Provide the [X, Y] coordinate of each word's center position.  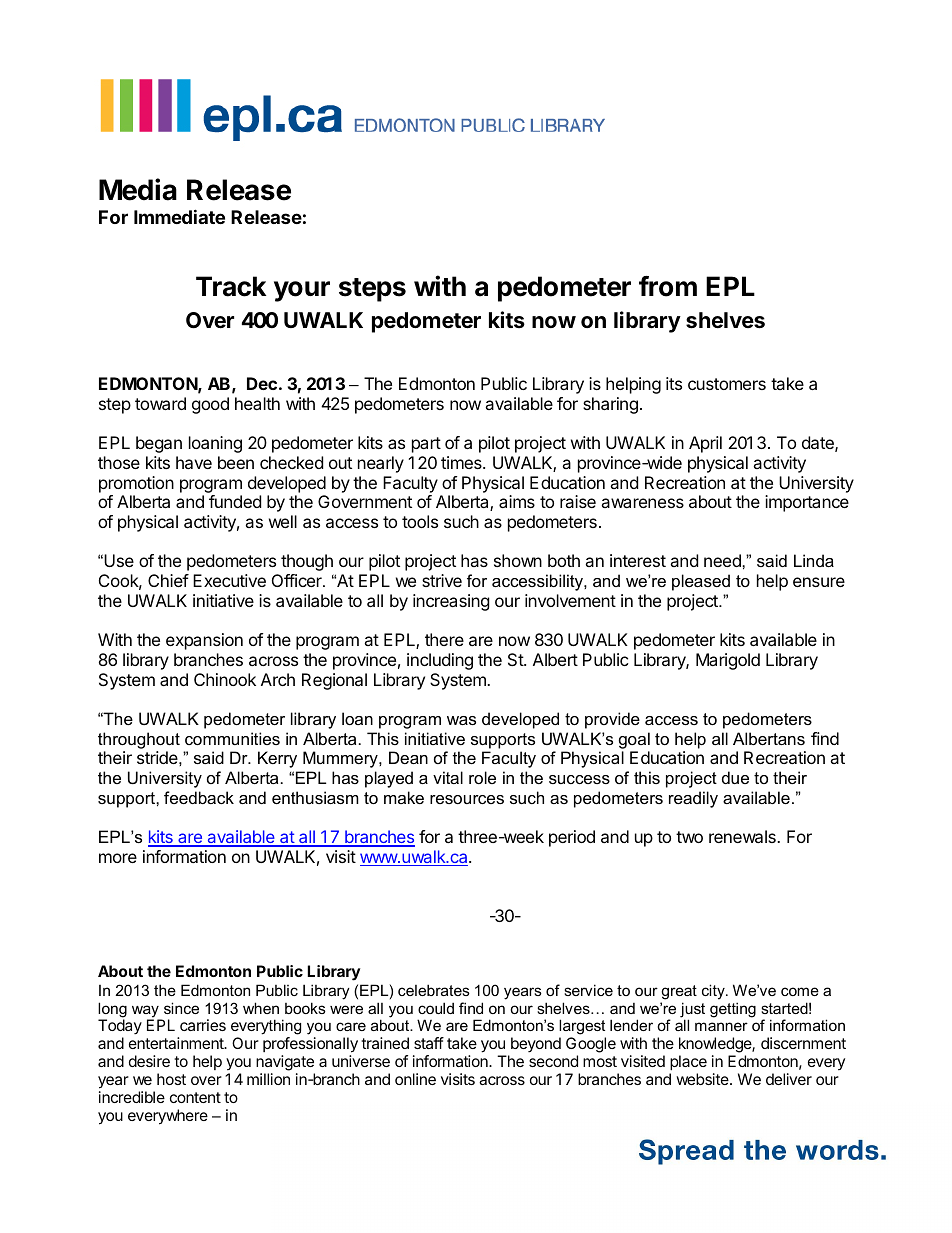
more [118, 858]
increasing [451, 602]
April [705, 444]
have [194, 462]
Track [231, 286]
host [171, 1079]
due [735, 777]
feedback [199, 797]
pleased [701, 582]
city [714, 992]
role [482, 777]
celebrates [434, 990]
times [462, 462]
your [302, 291]
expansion [204, 641]
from [668, 286]
